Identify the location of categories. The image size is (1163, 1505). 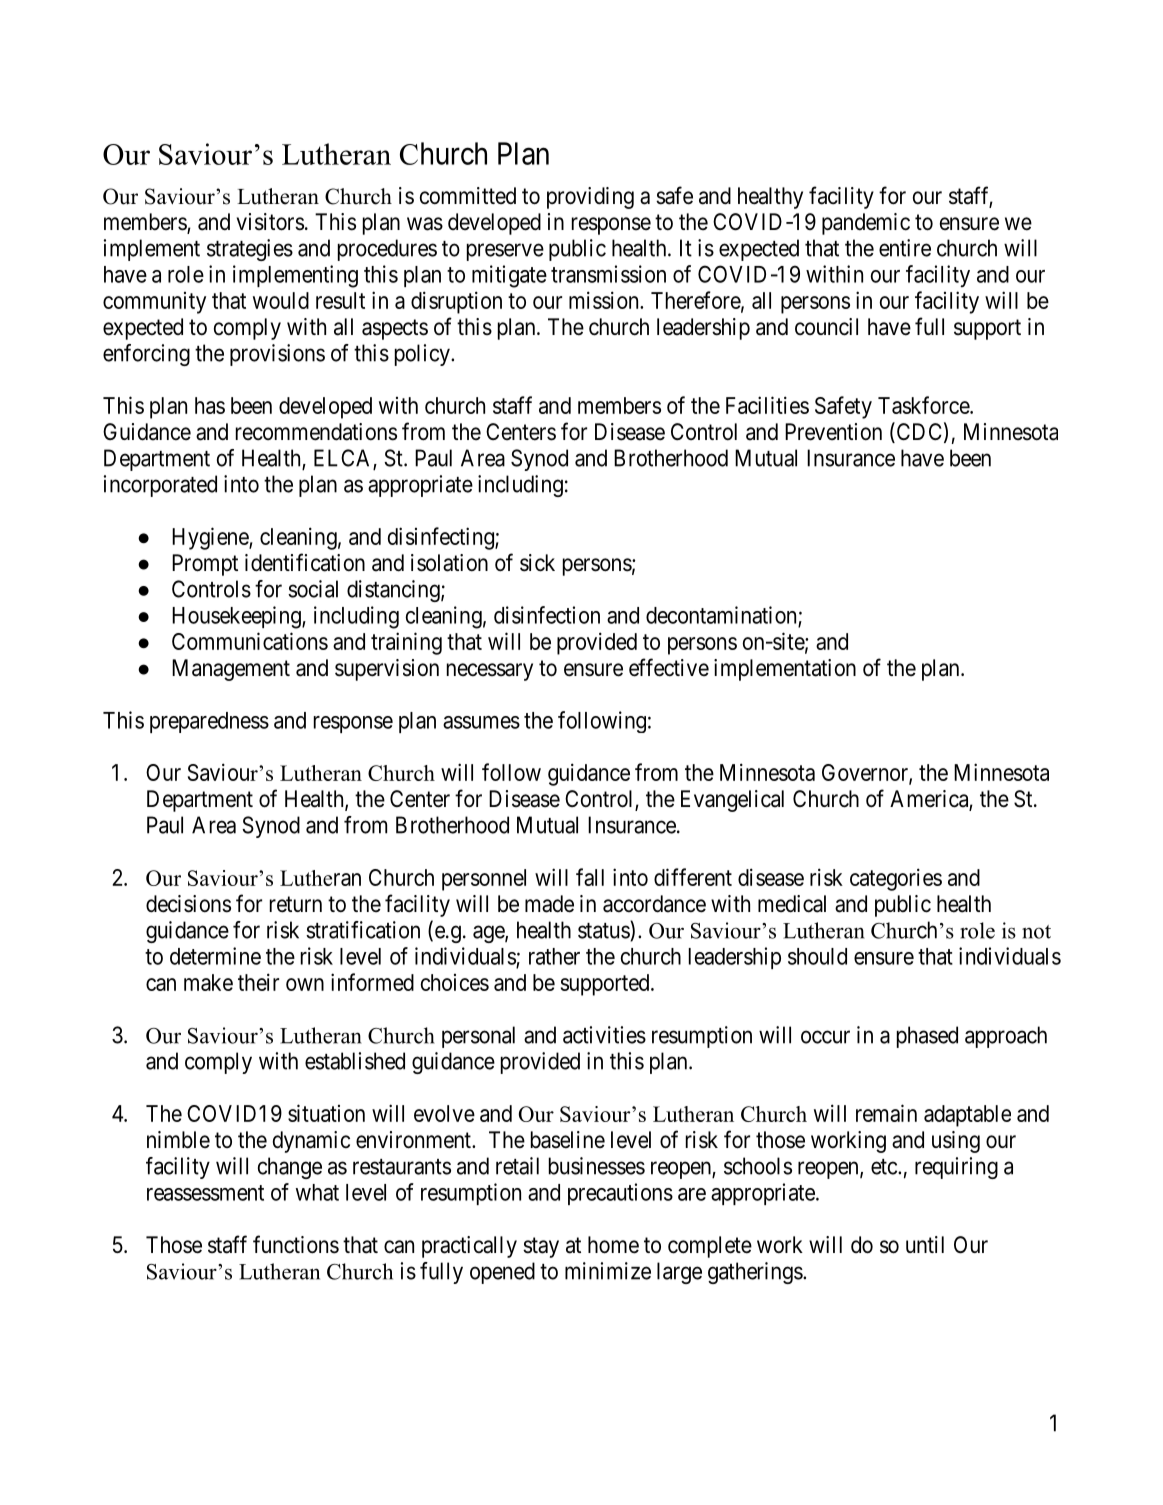
(896, 879).
